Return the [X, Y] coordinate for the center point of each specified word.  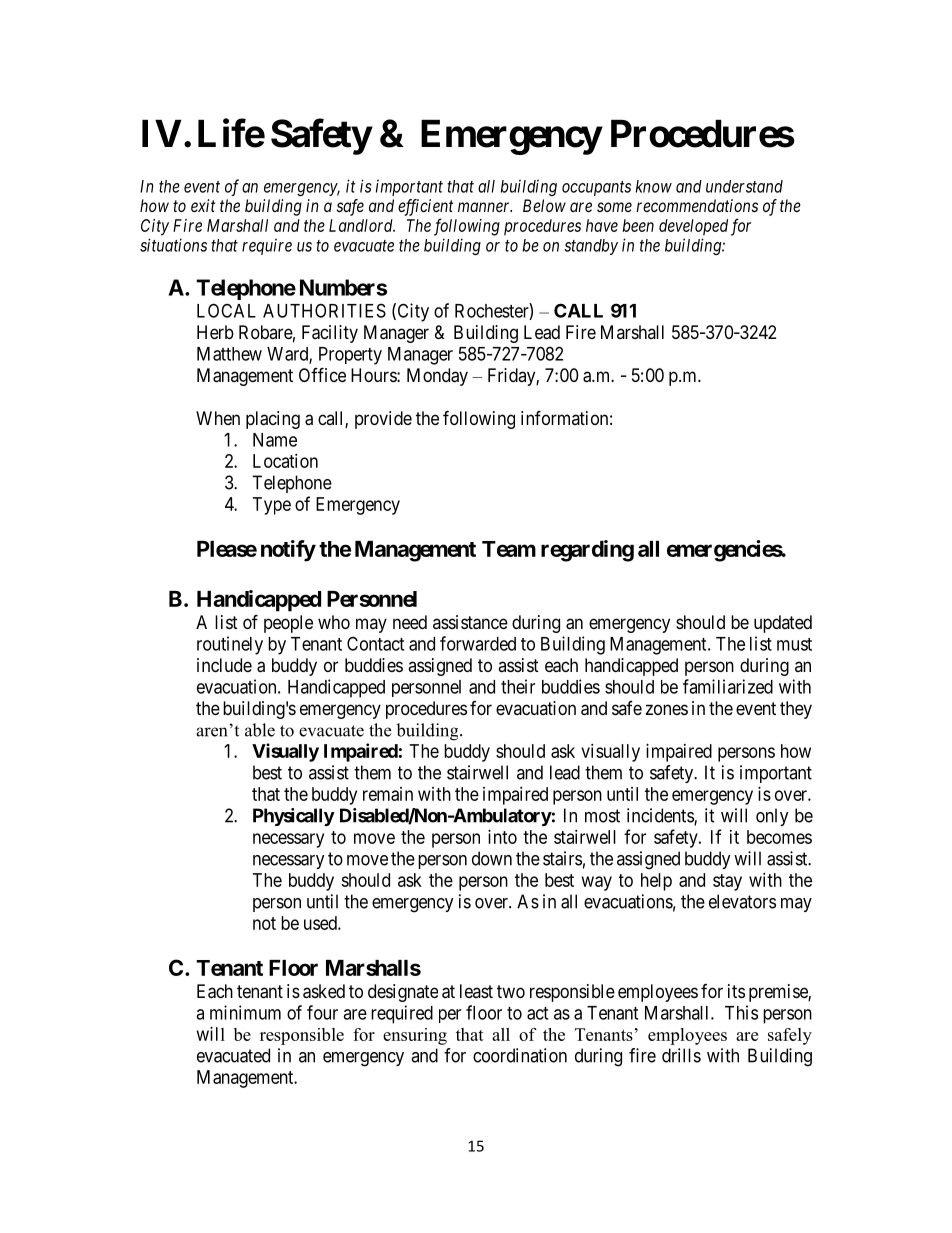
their [518, 686]
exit [203, 205]
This [741, 1012]
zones [666, 709]
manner [485, 207]
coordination [520, 1055]
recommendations [697, 205]
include [224, 665]
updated [783, 624]
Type [272, 506]
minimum [245, 1012]
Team [509, 549]
